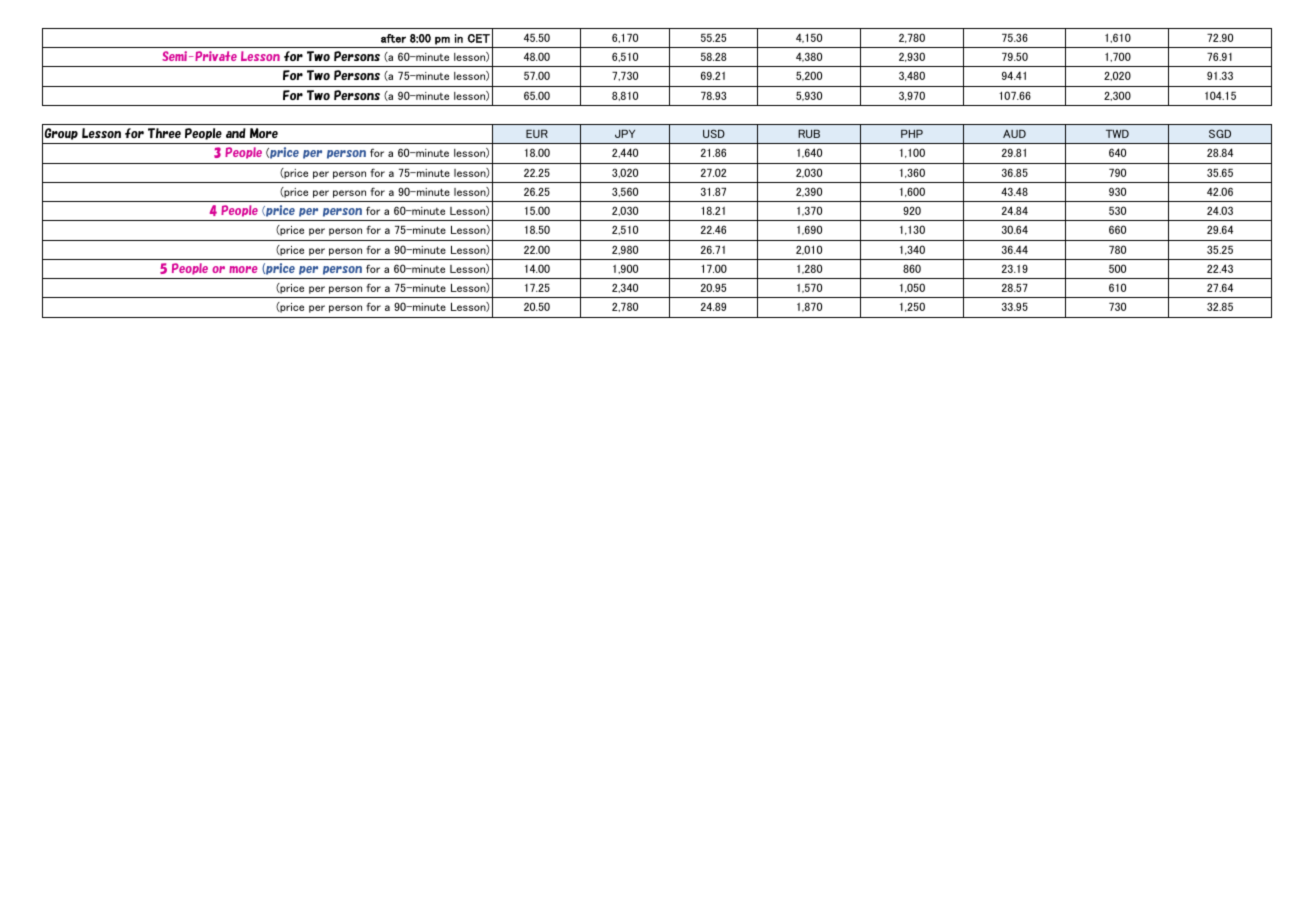 This screenshot has height=924, width=1308. Describe the element at coordinates (478, 38) in the screenshot. I see `CET` at that location.
